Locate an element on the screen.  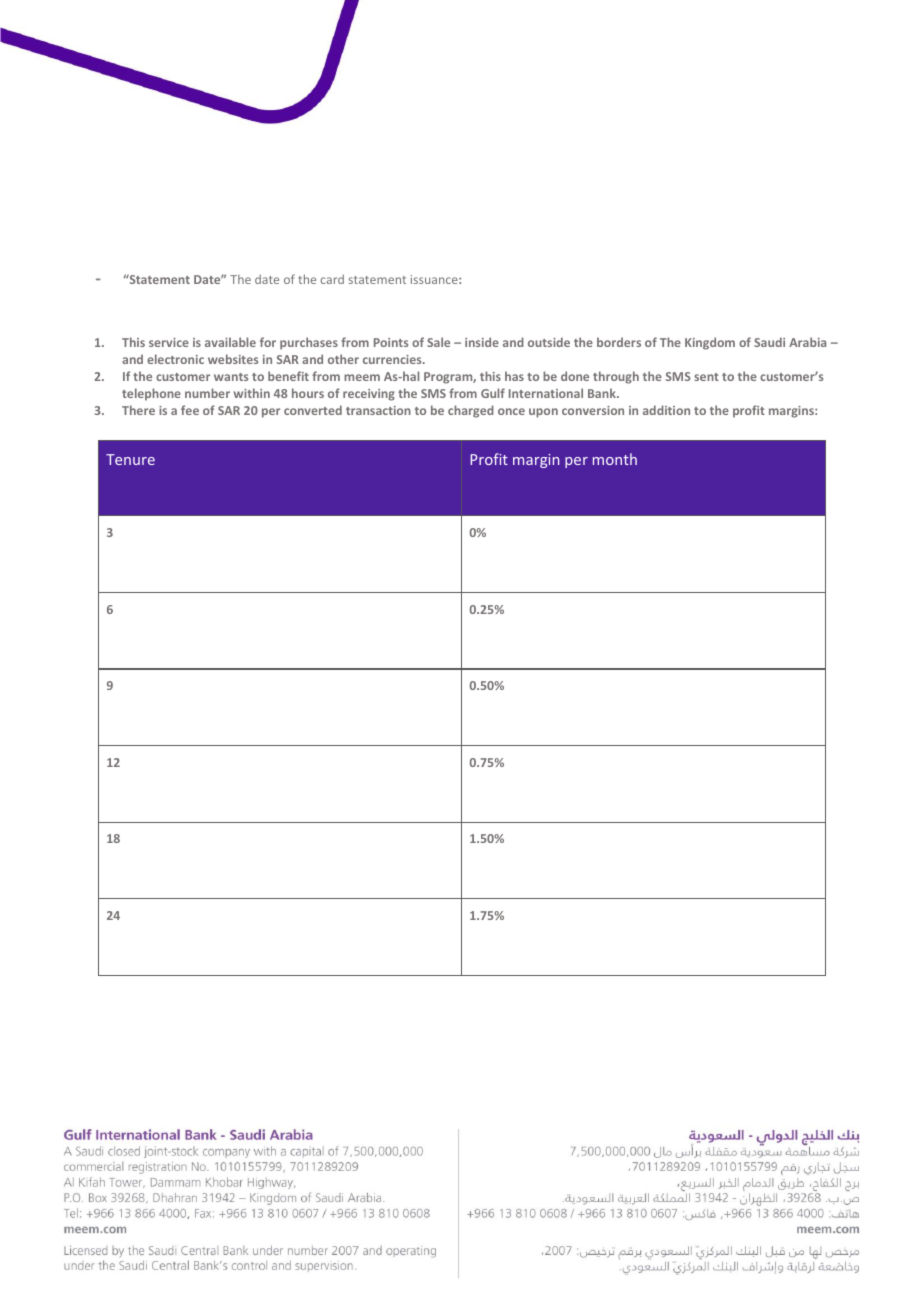
inside is located at coordinates (482, 342).
